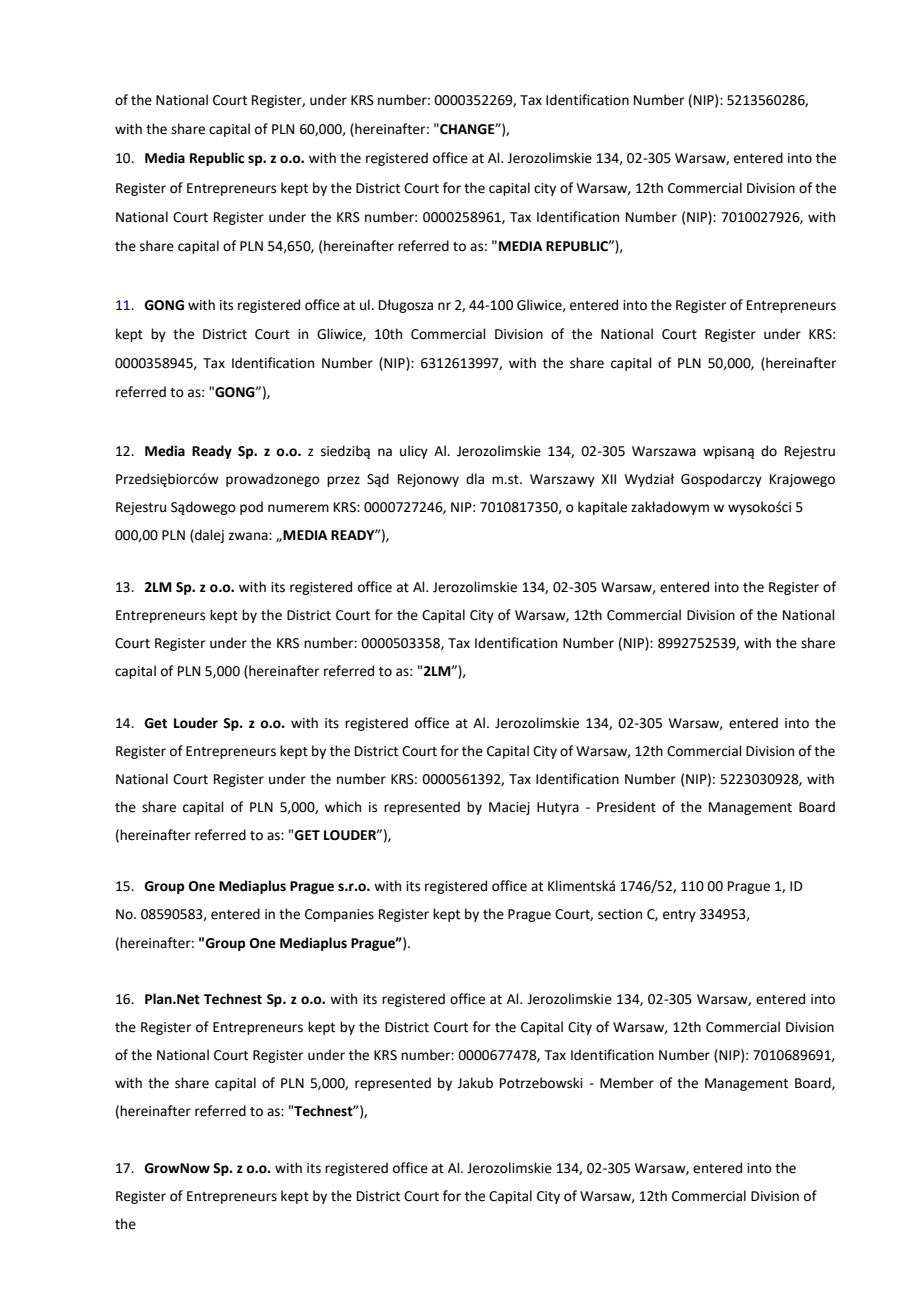 The height and width of the screenshot is (1309, 924). What do you see at coordinates (626, 807) in the screenshot?
I see `President` at bounding box center [626, 807].
